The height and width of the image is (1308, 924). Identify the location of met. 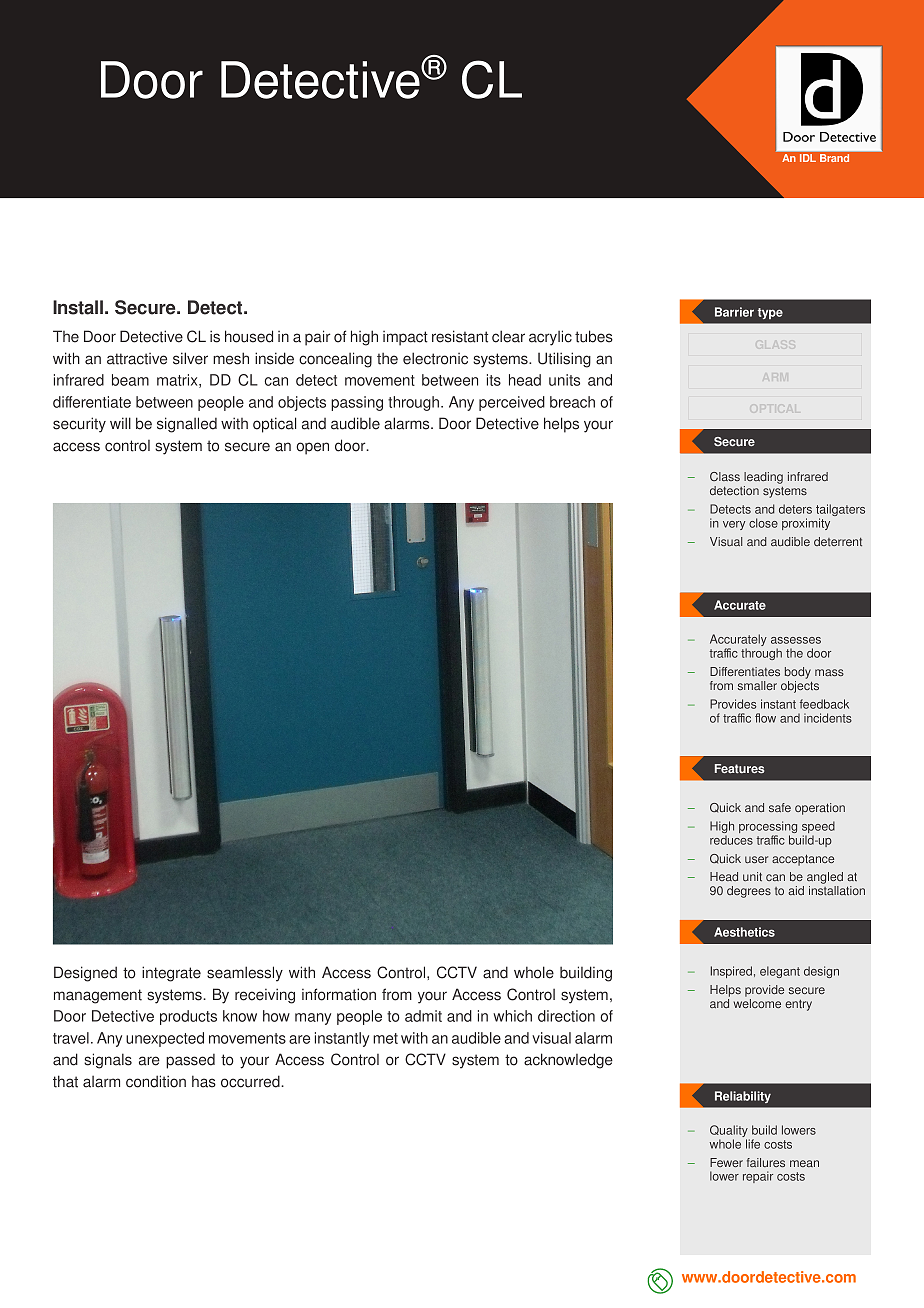
(385, 1038).
